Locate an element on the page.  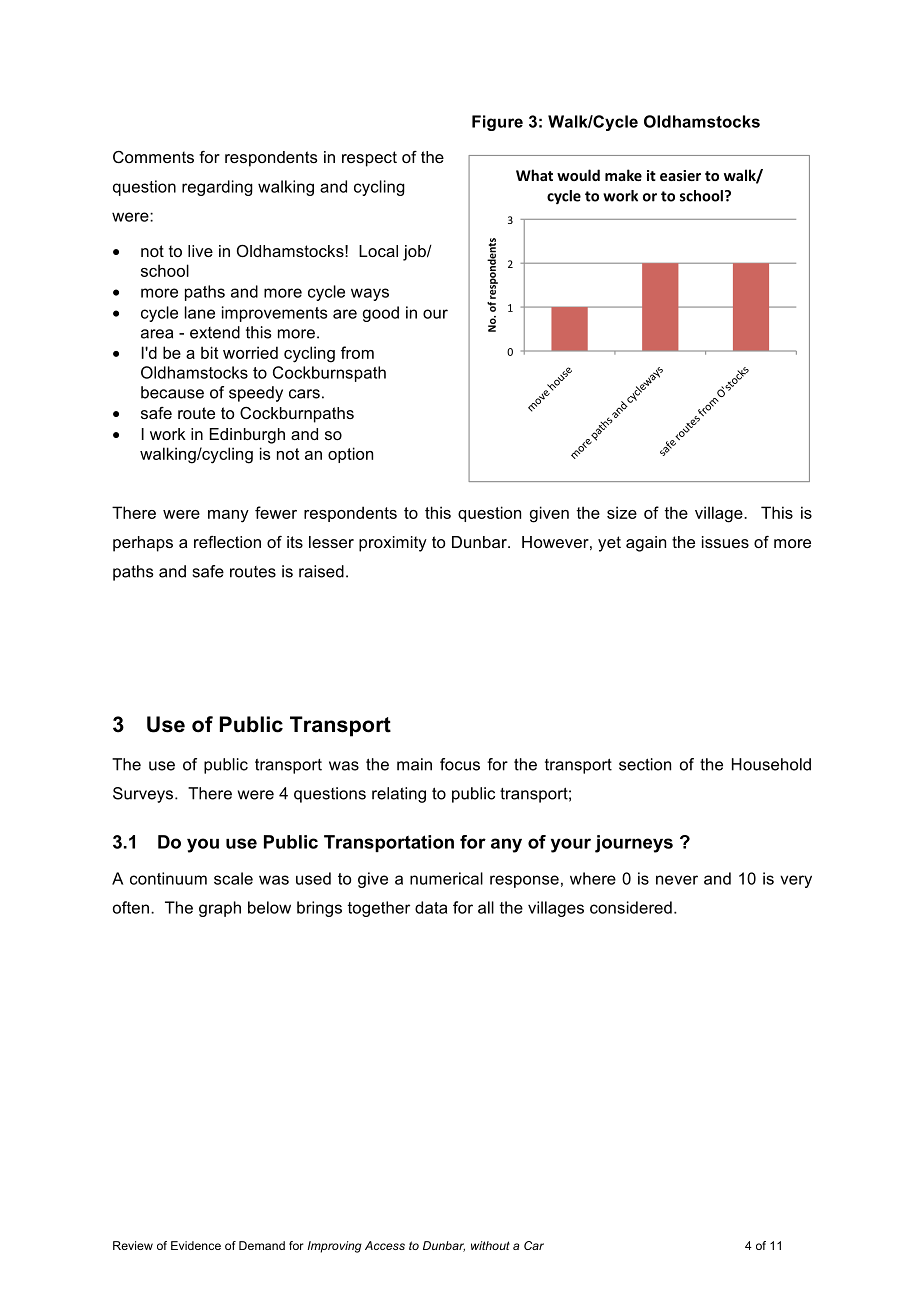
regarding is located at coordinates (217, 188).
